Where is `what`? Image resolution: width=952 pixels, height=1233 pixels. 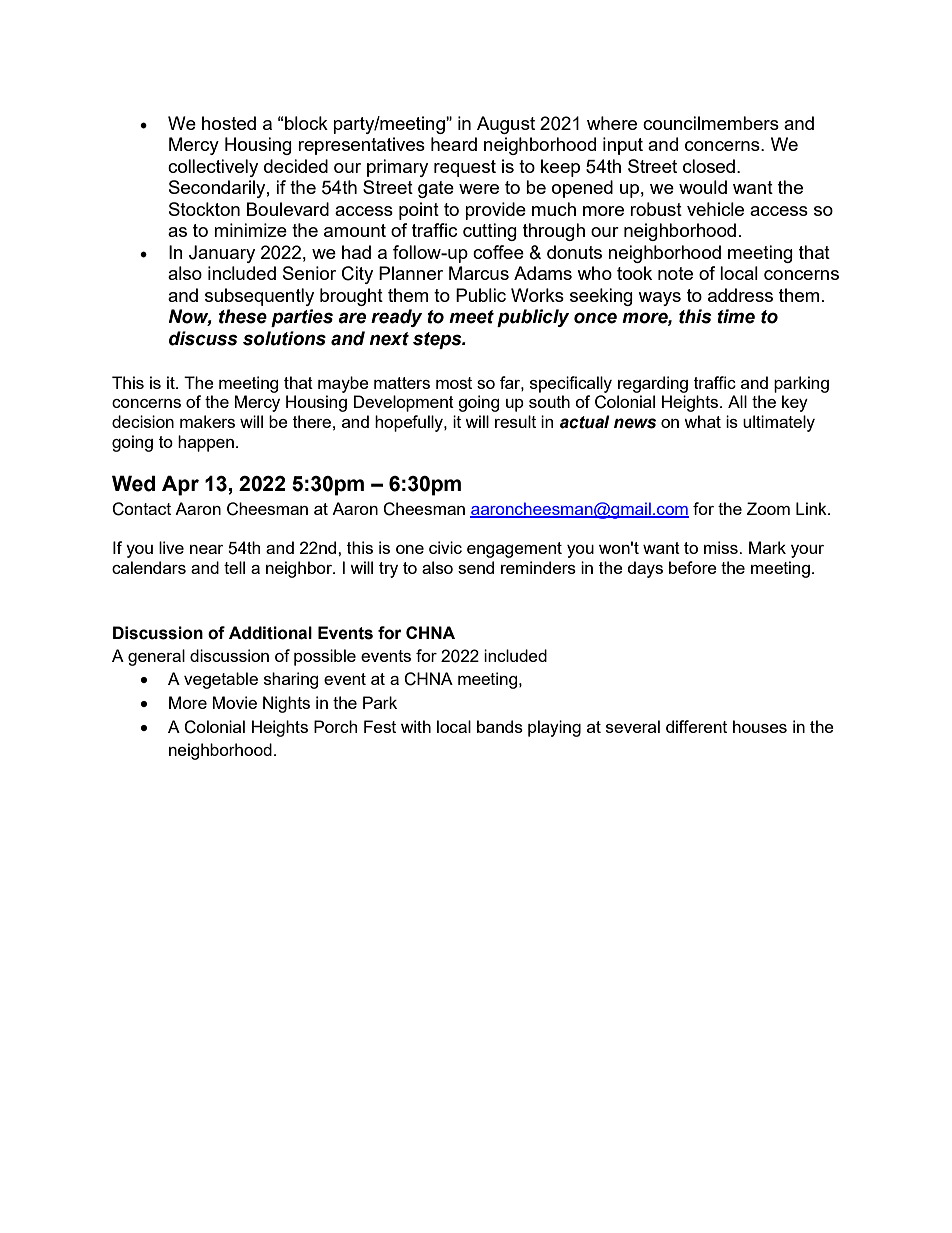
what is located at coordinates (702, 421).
